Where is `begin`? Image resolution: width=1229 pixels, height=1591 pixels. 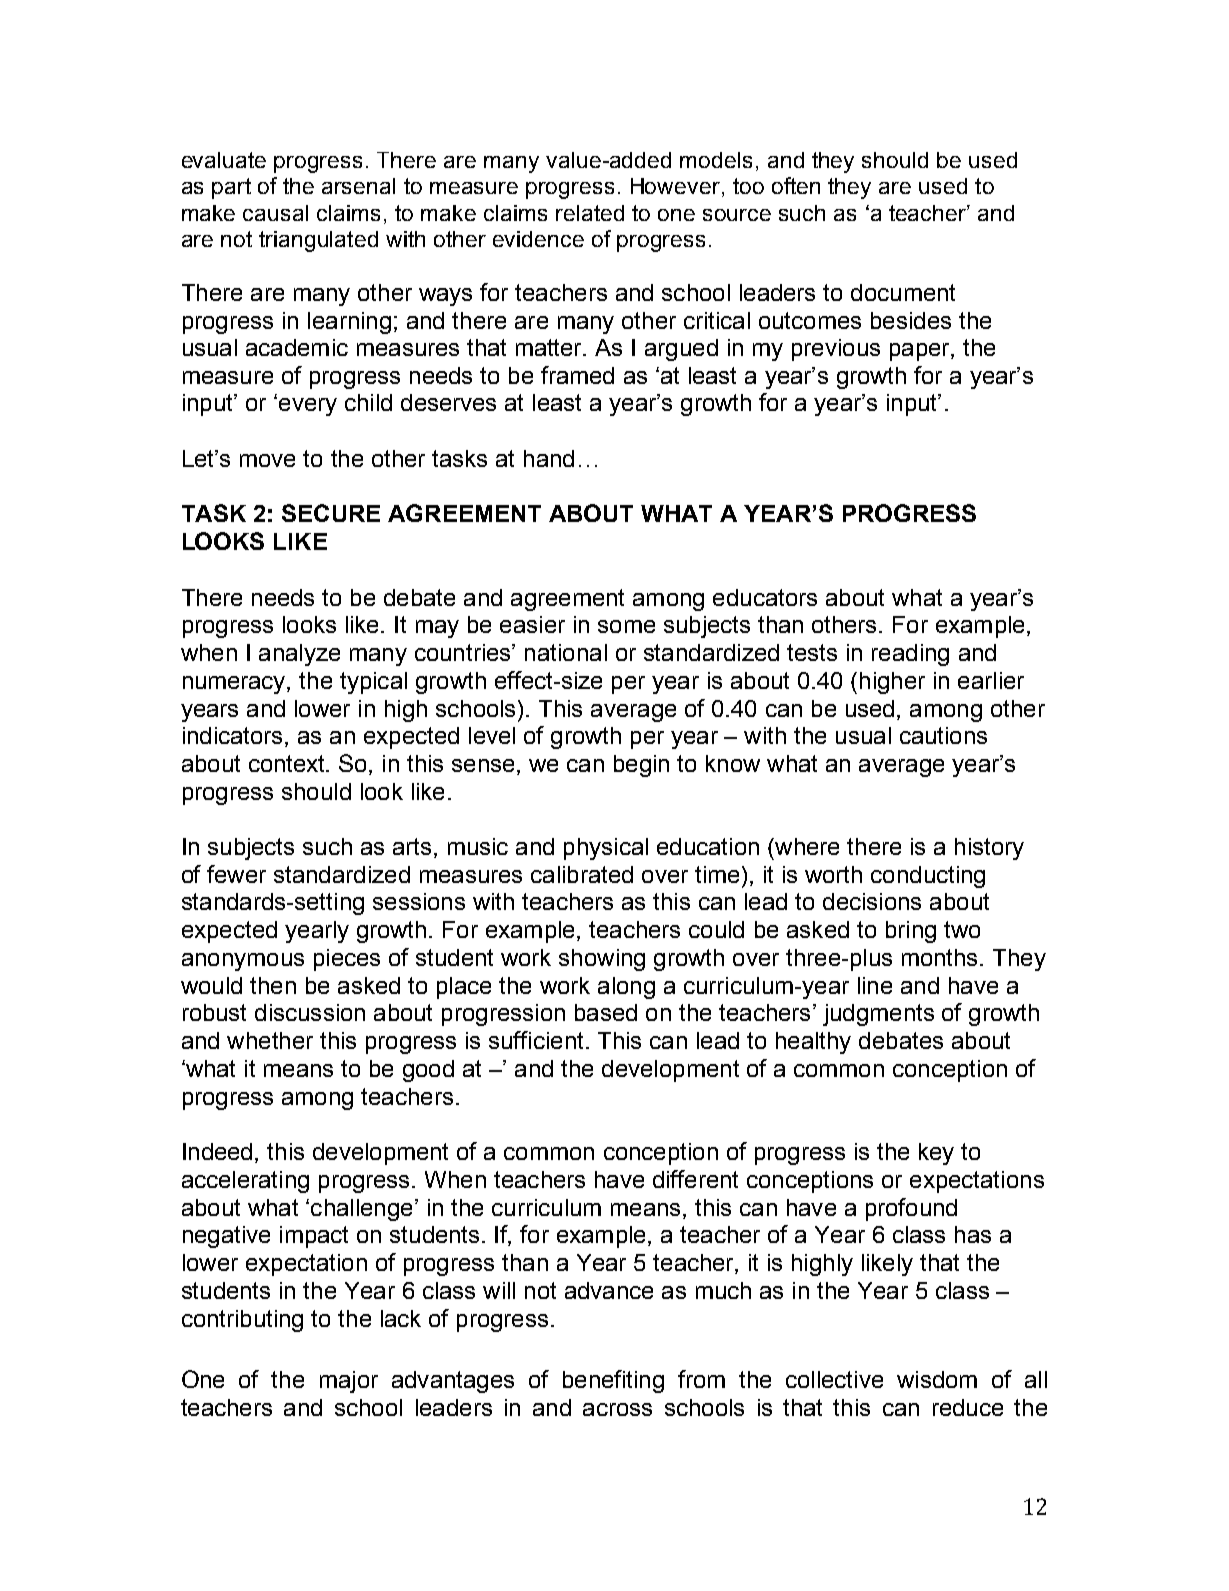
begin is located at coordinates (641, 766).
